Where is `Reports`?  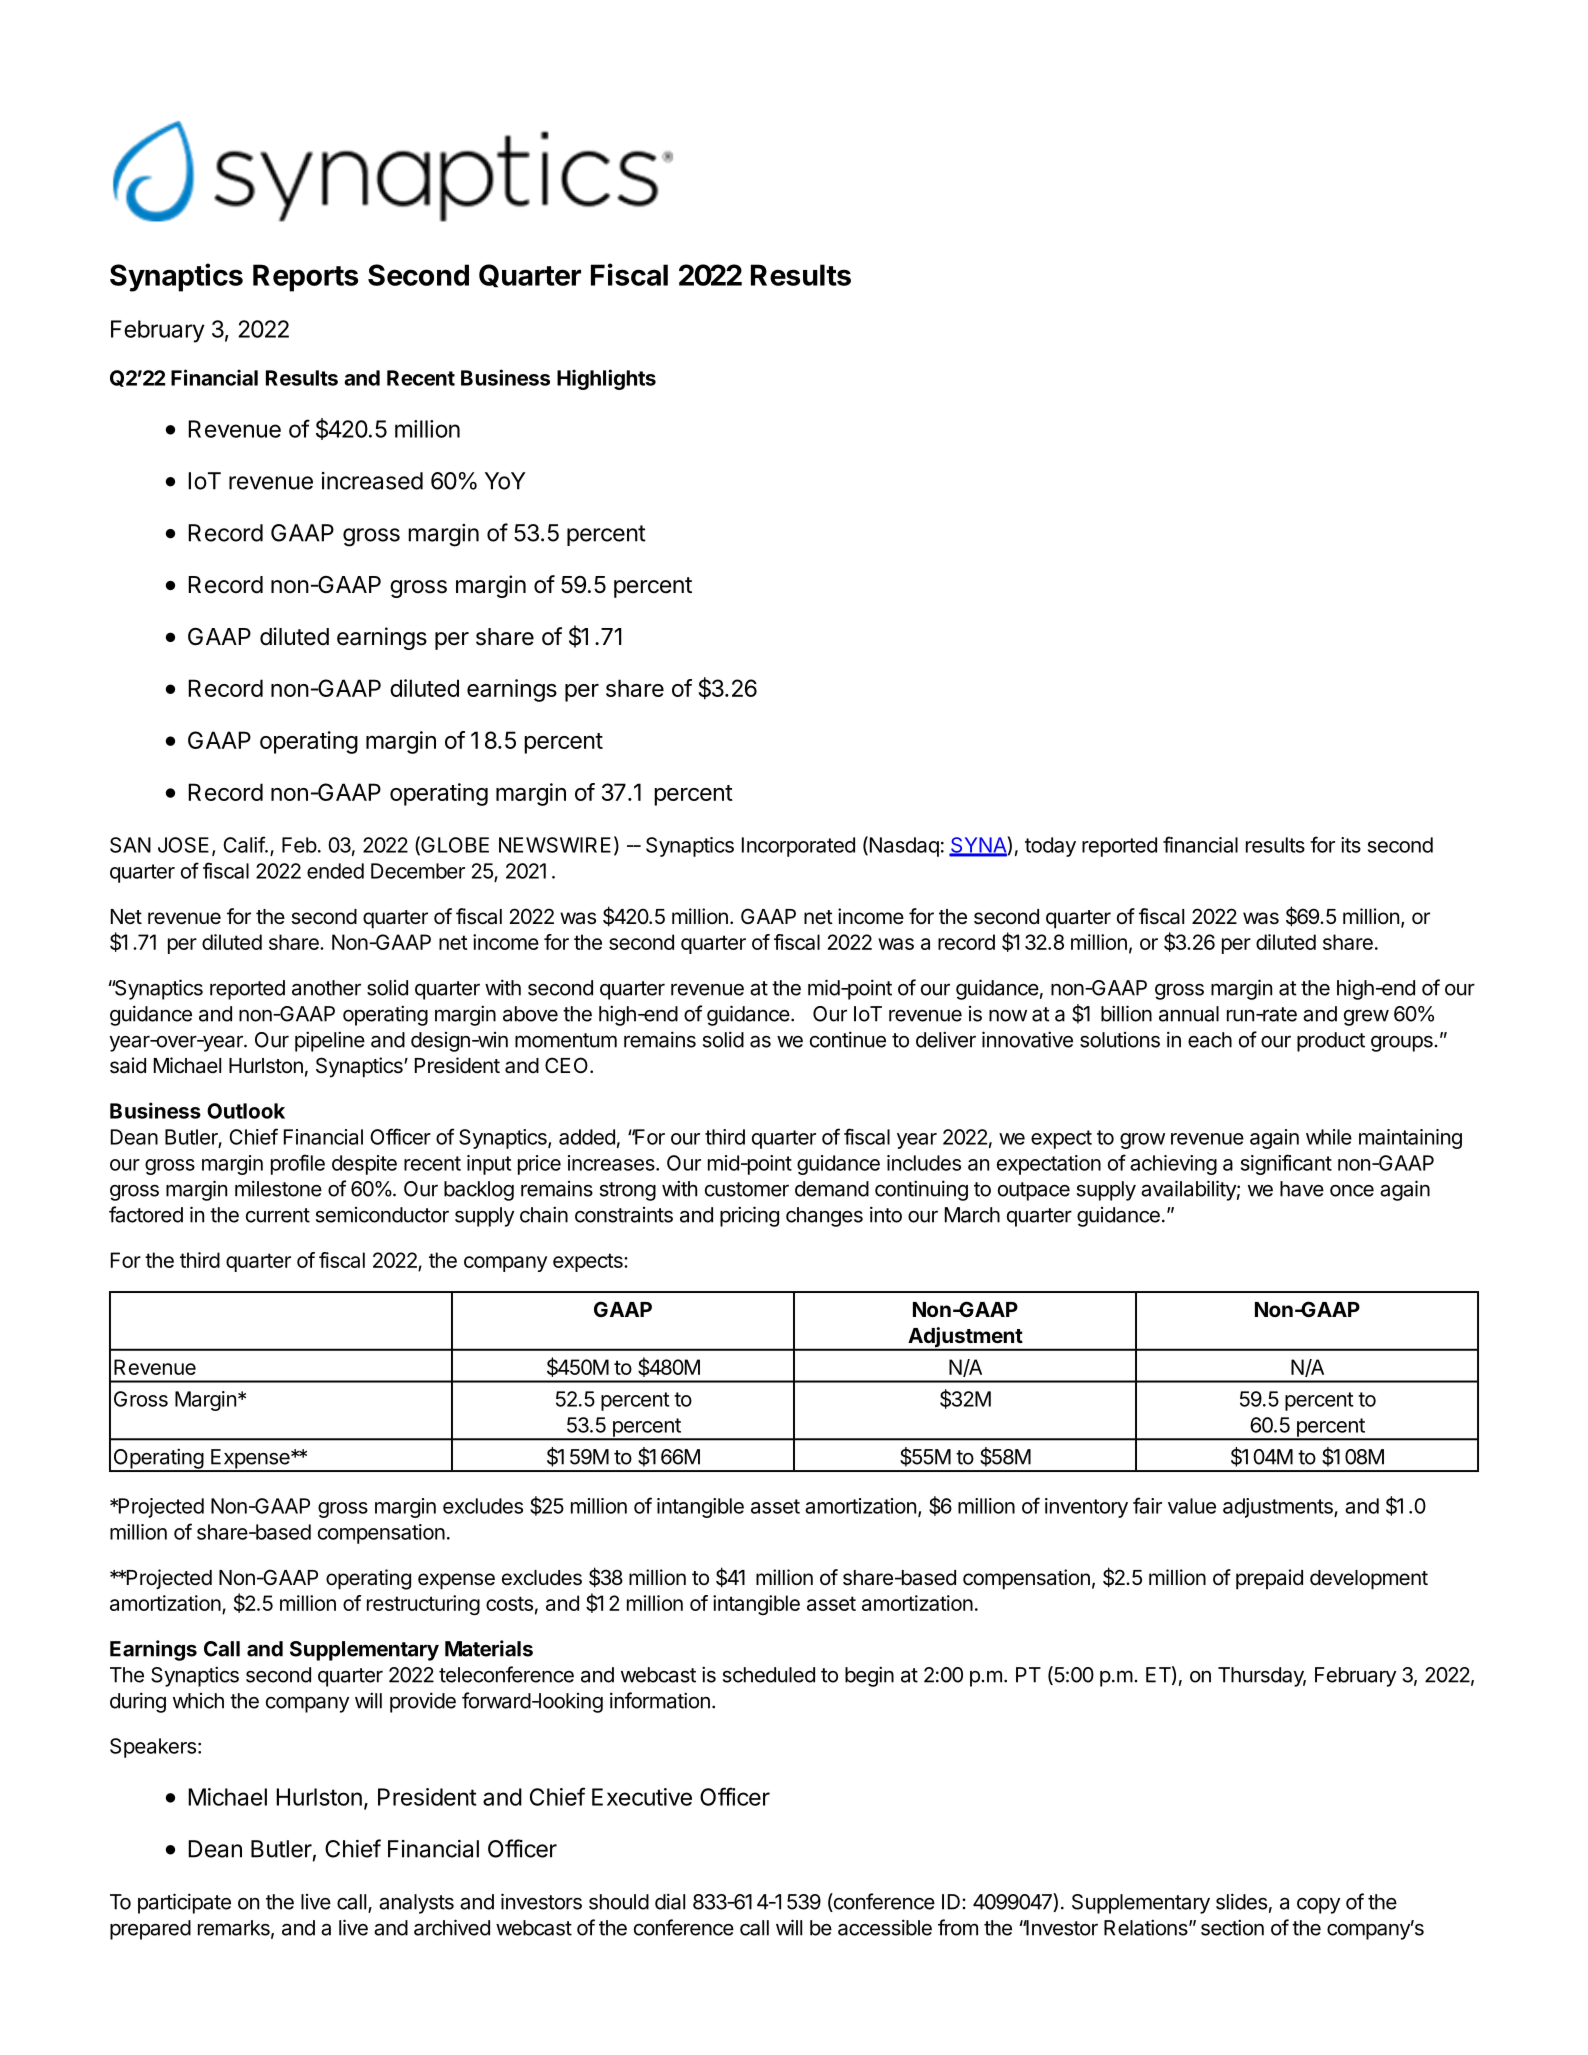 Reports is located at coordinates (305, 278).
